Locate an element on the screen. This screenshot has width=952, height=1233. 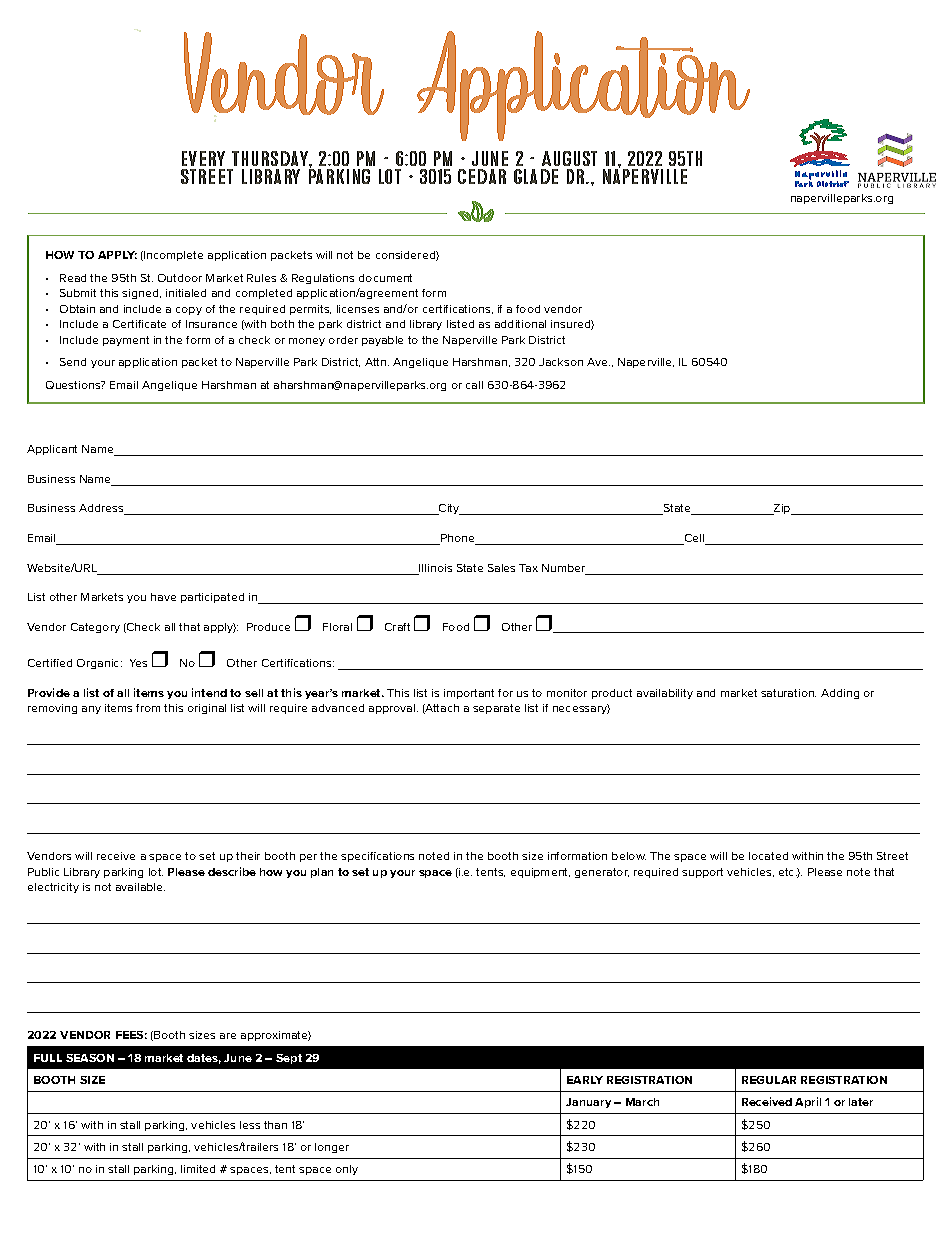
Illinois is located at coordinates (434, 569).
